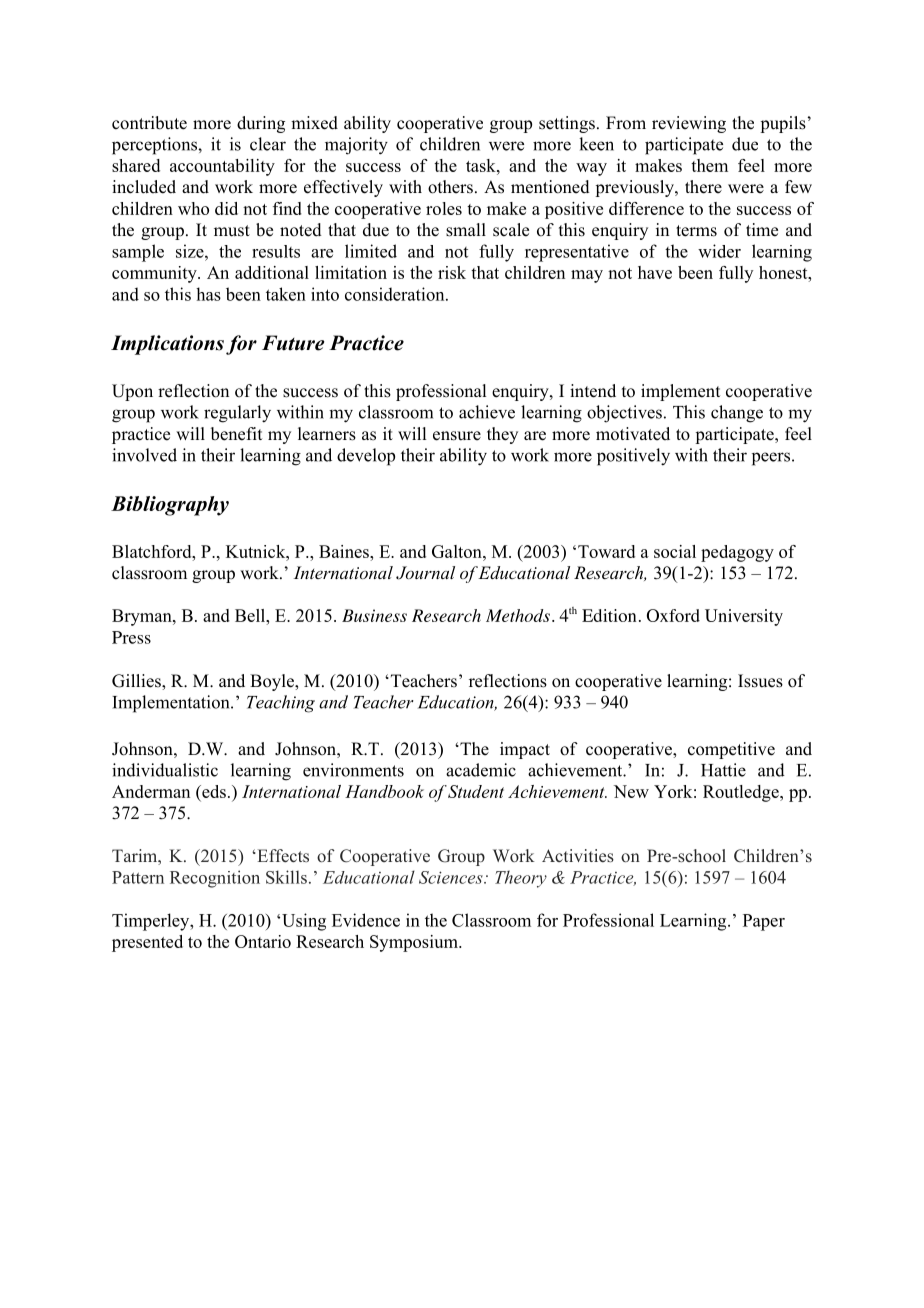 This screenshot has height=1308, width=924. What do you see at coordinates (263, 941) in the screenshot?
I see `Ontario` at bounding box center [263, 941].
